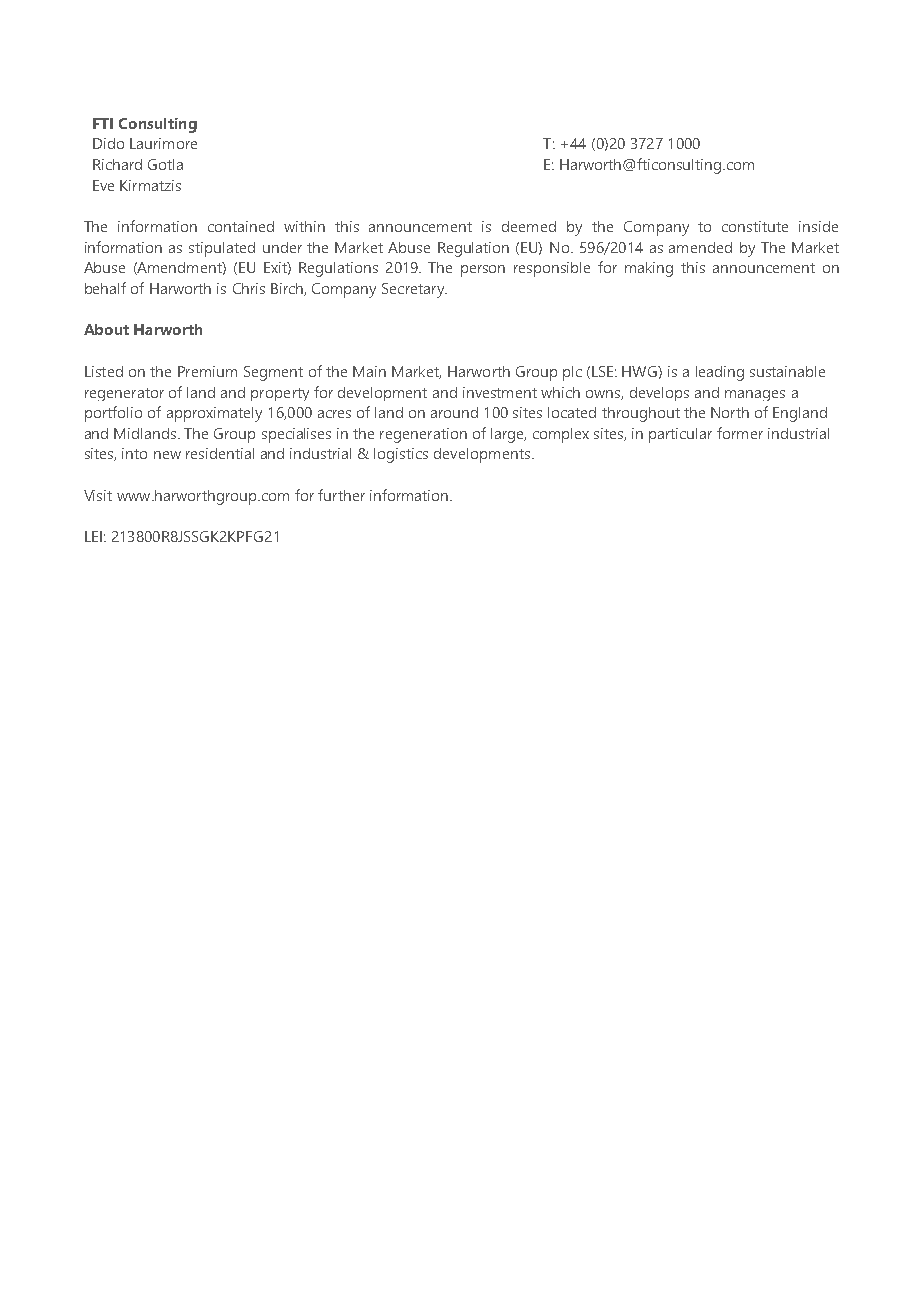 The height and width of the page is (1308, 924). I want to click on deemed, so click(529, 226).
